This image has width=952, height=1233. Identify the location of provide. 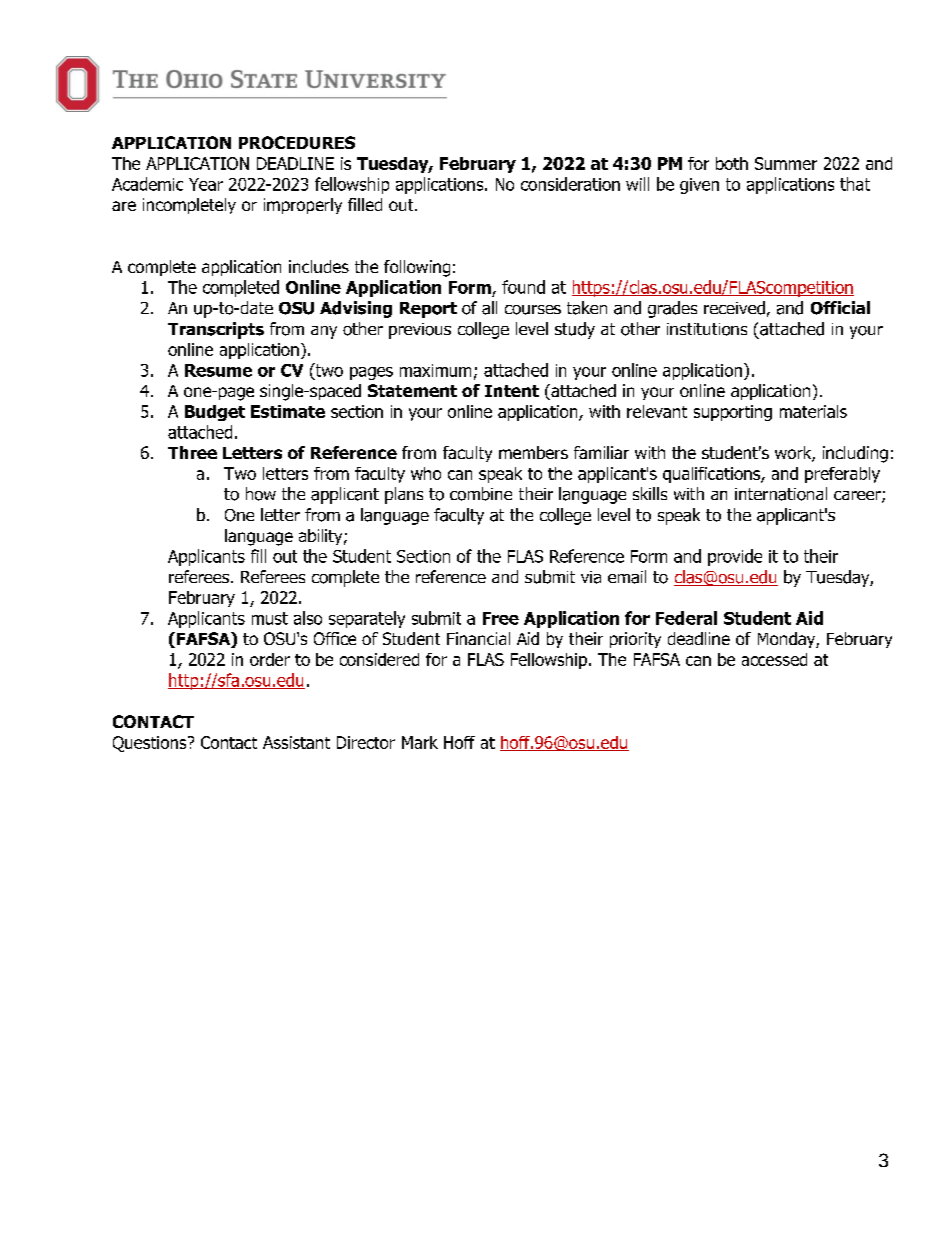
(735, 557).
